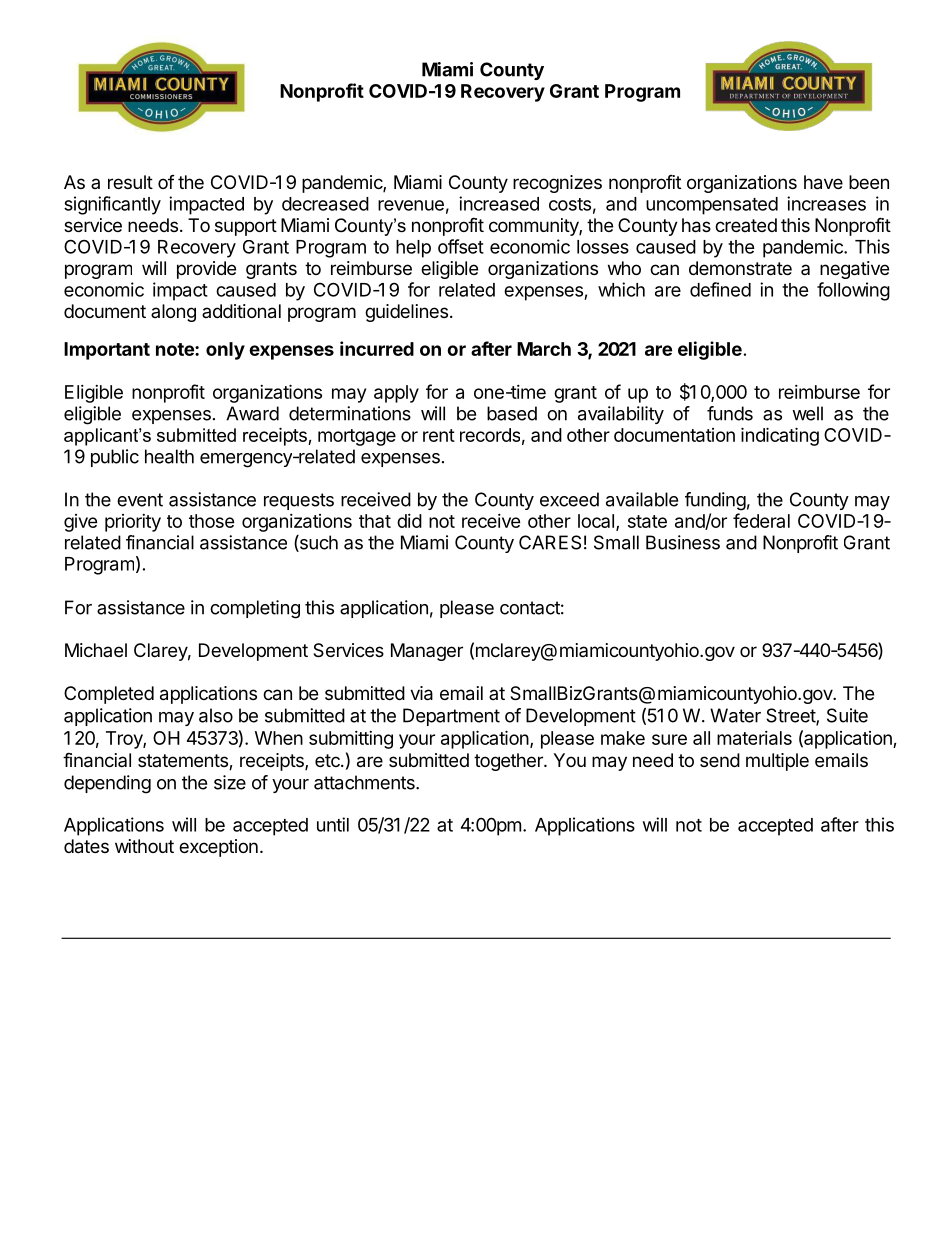 Image resolution: width=952 pixels, height=1233 pixels. Describe the element at coordinates (499, 203) in the screenshot. I see `increased` at that location.
